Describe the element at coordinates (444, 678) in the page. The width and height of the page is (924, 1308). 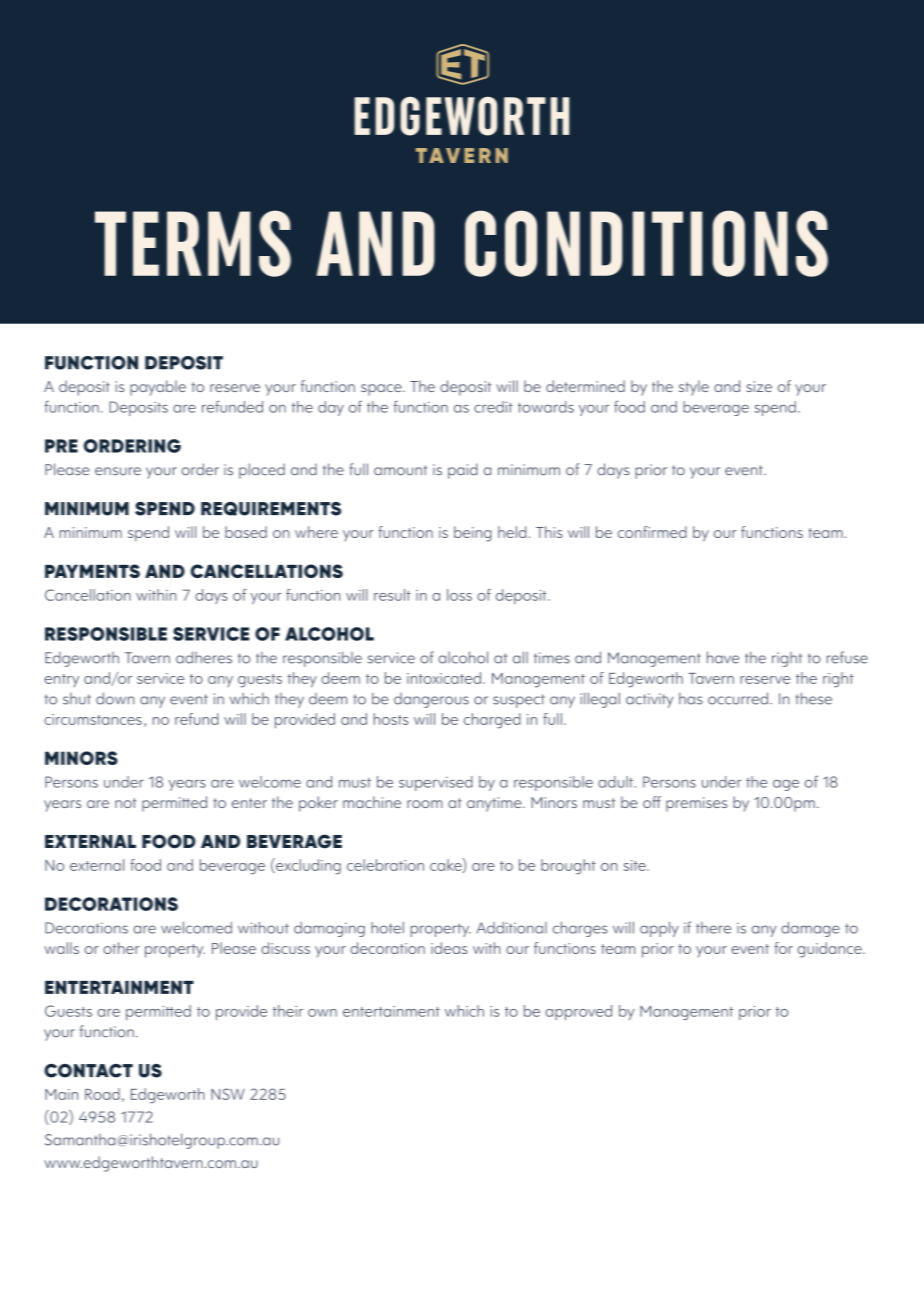
I see `intoxicated` at that location.
